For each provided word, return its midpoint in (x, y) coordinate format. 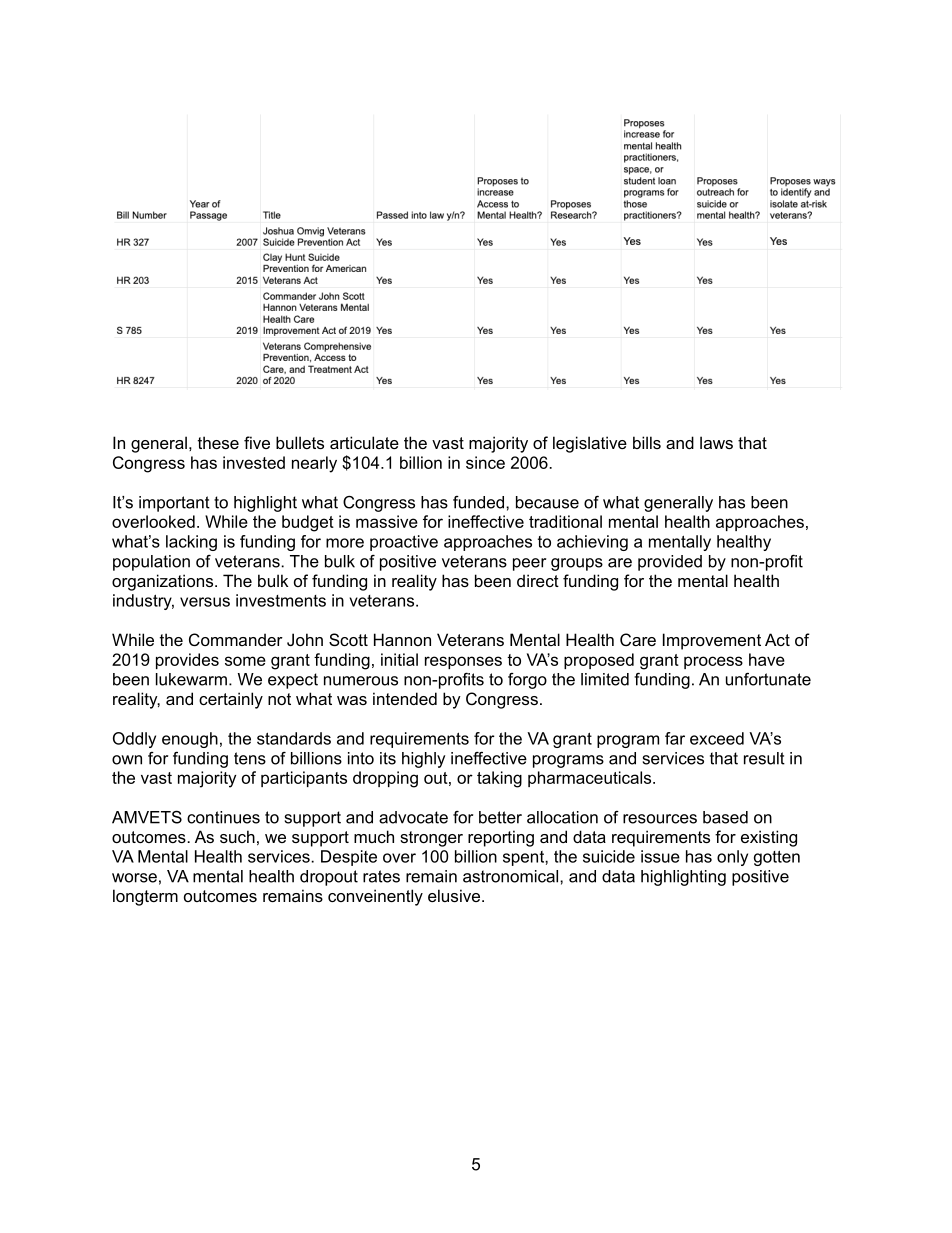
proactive (404, 543)
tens (250, 758)
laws (716, 442)
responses (463, 662)
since (485, 462)
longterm (145, 897)
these (218, 442)
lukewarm (191, 679)
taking (499, 779)
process (713, 662)
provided (670, 563)
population (151, 563)
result (764, 758)
